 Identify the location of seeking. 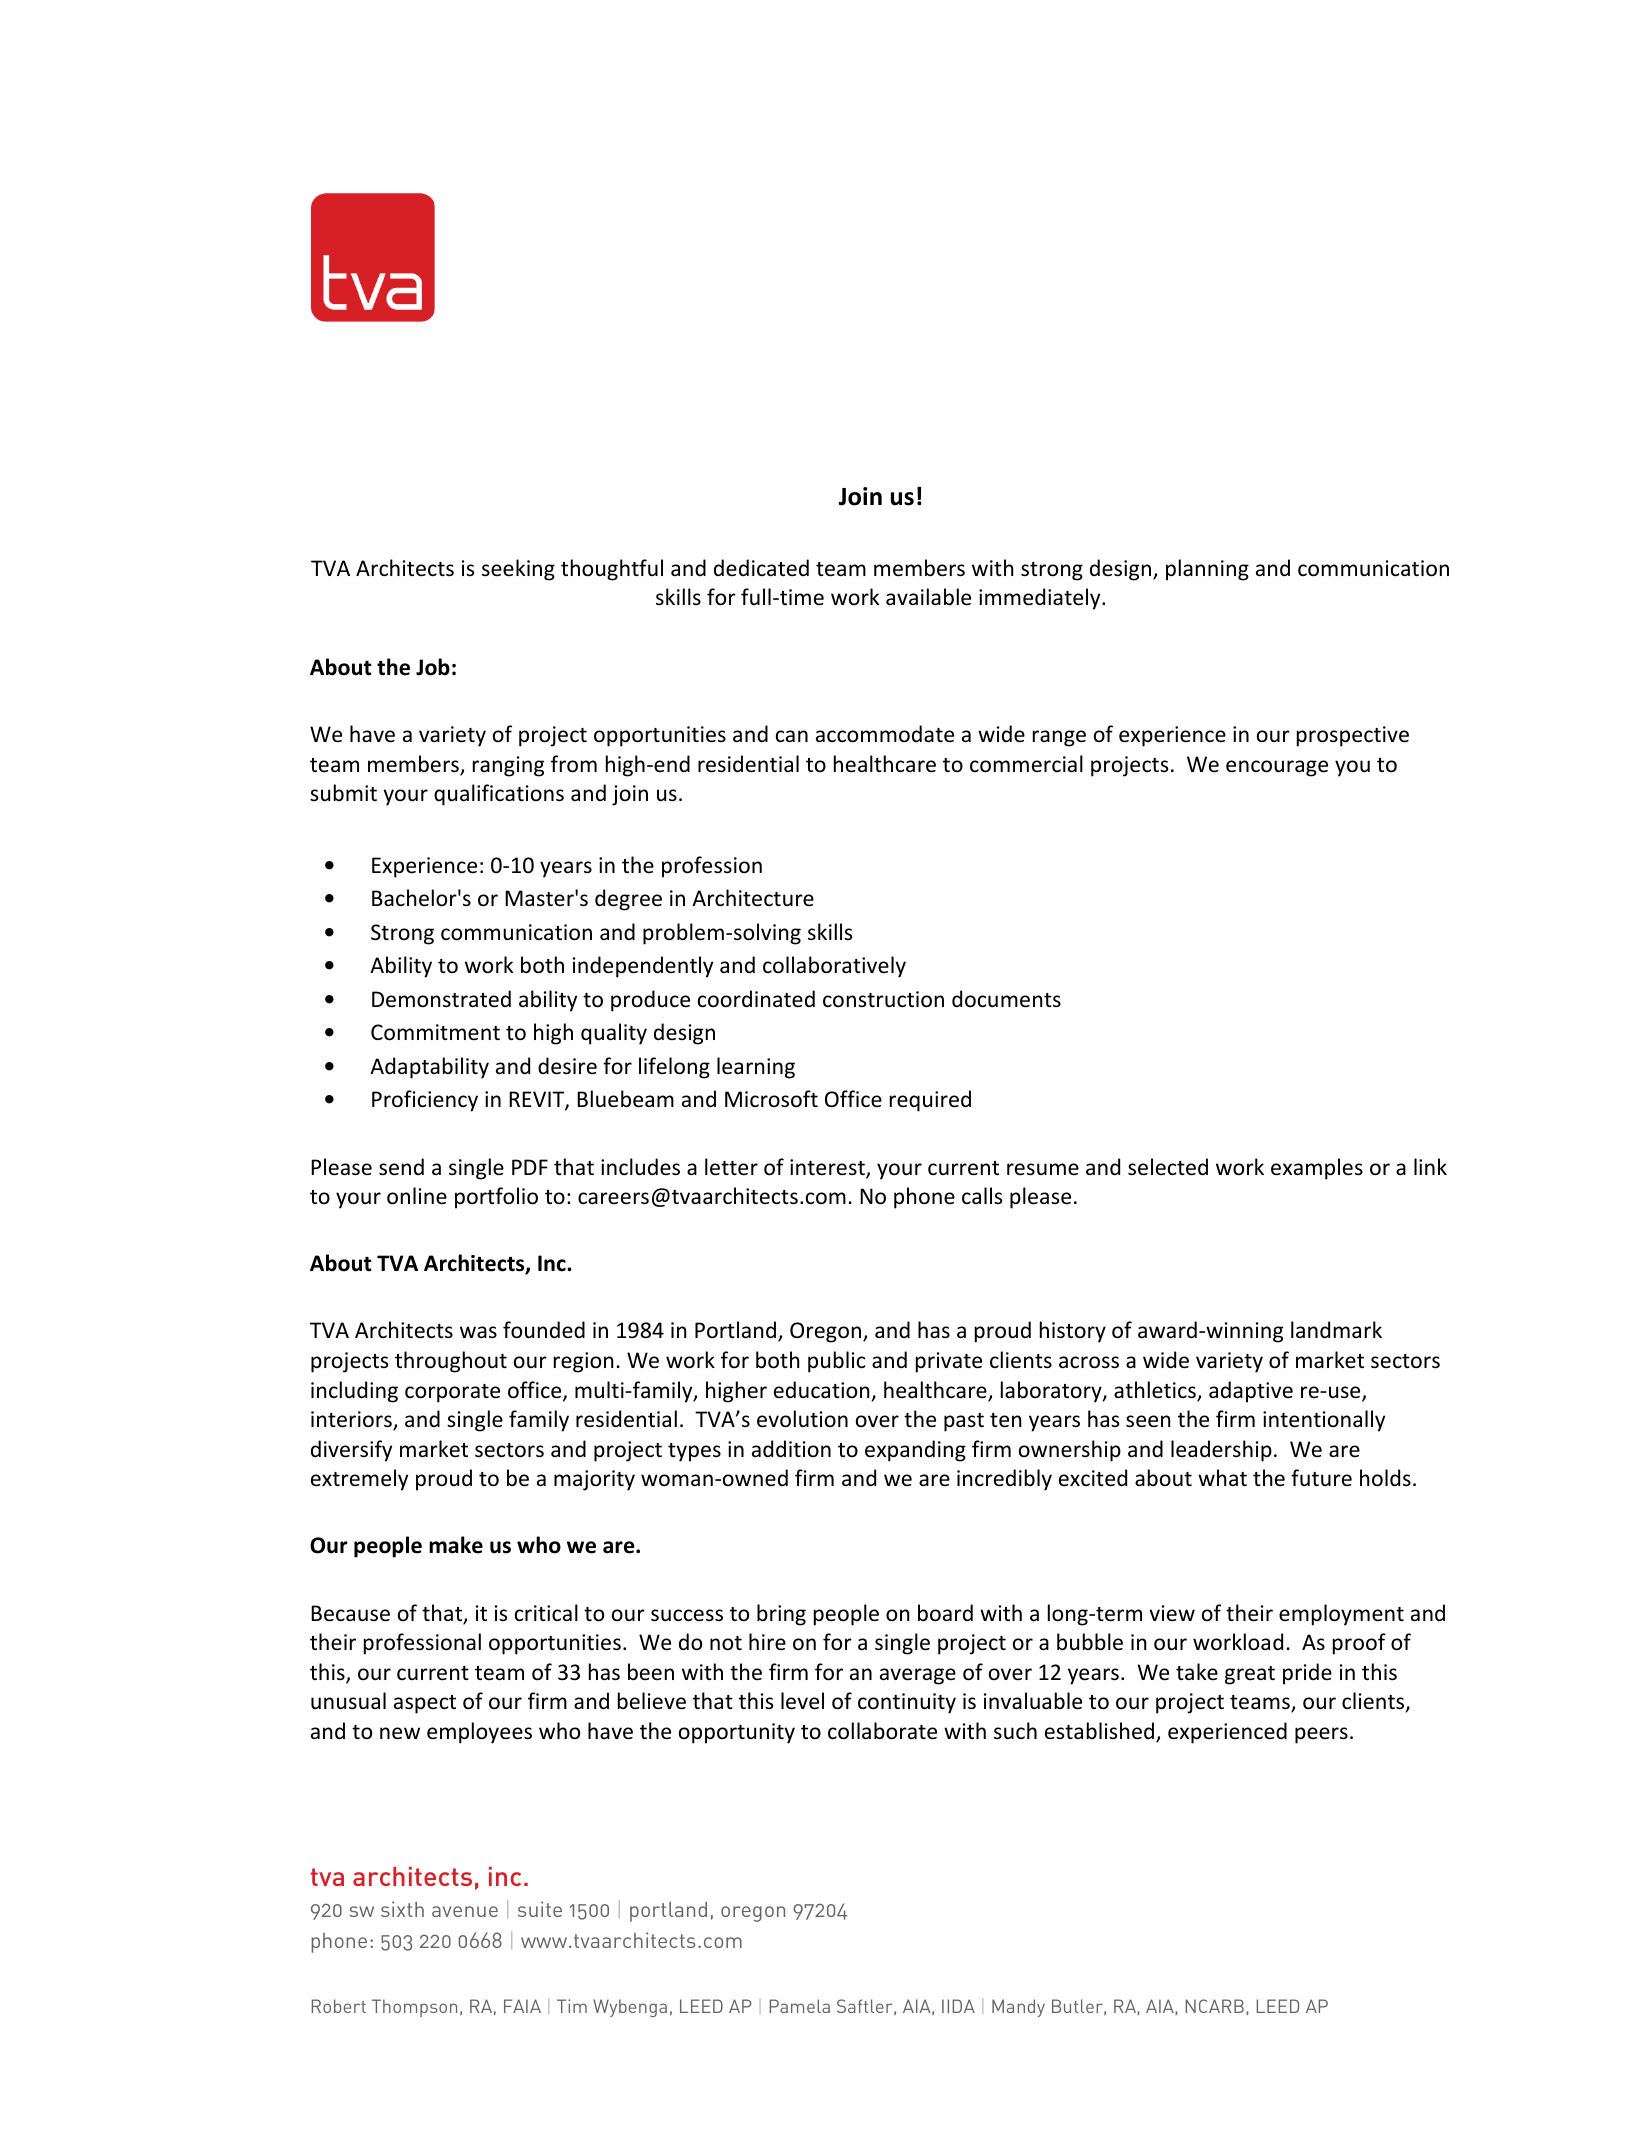
(518, 570).
